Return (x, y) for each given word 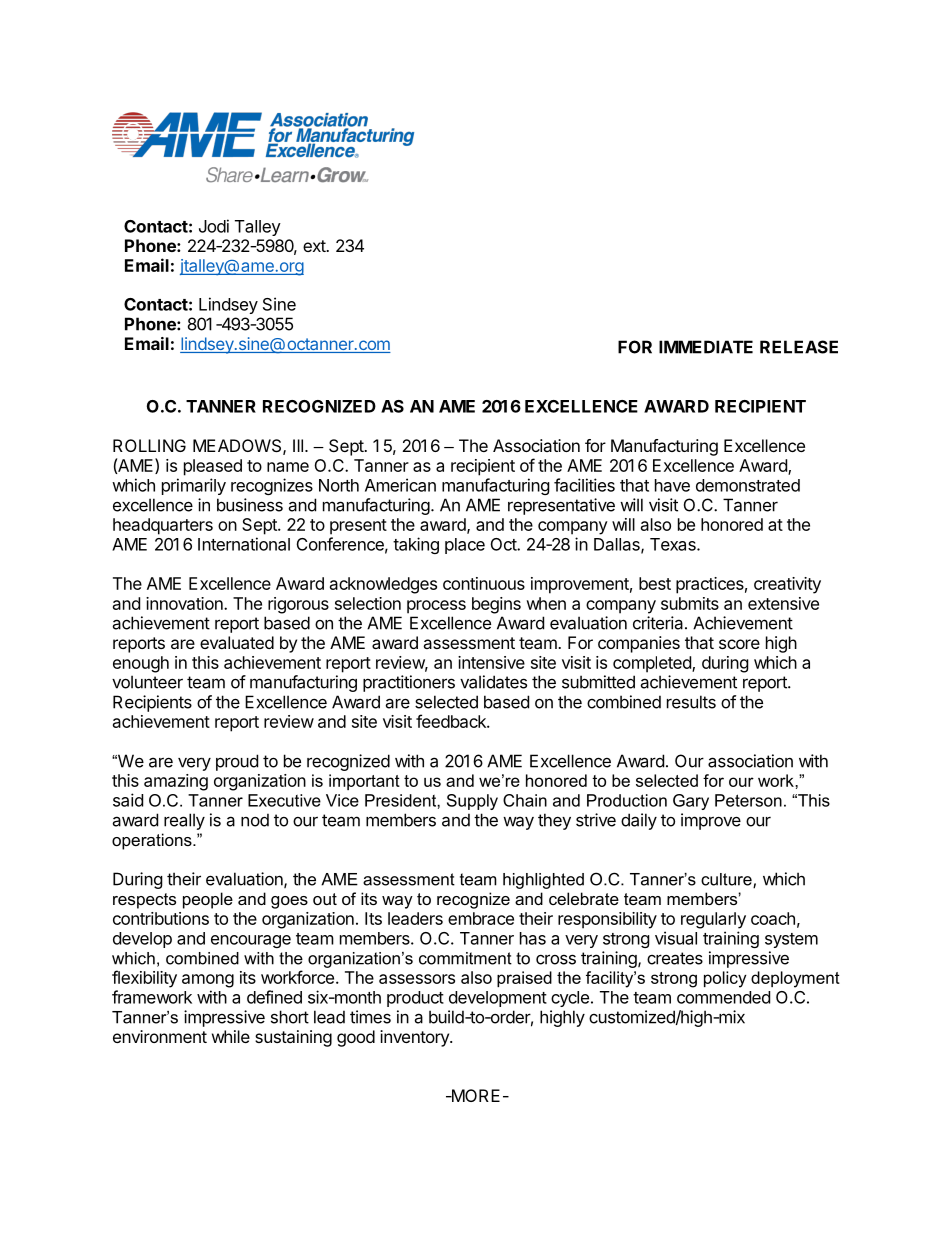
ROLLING (149, 445)
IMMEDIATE (706, 347)
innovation (185, 603)
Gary (691, 802)
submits (690, 603)
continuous (484, 583)
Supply (472, 802)
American (400, 485)
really (184, 821)
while (231, 1036)
